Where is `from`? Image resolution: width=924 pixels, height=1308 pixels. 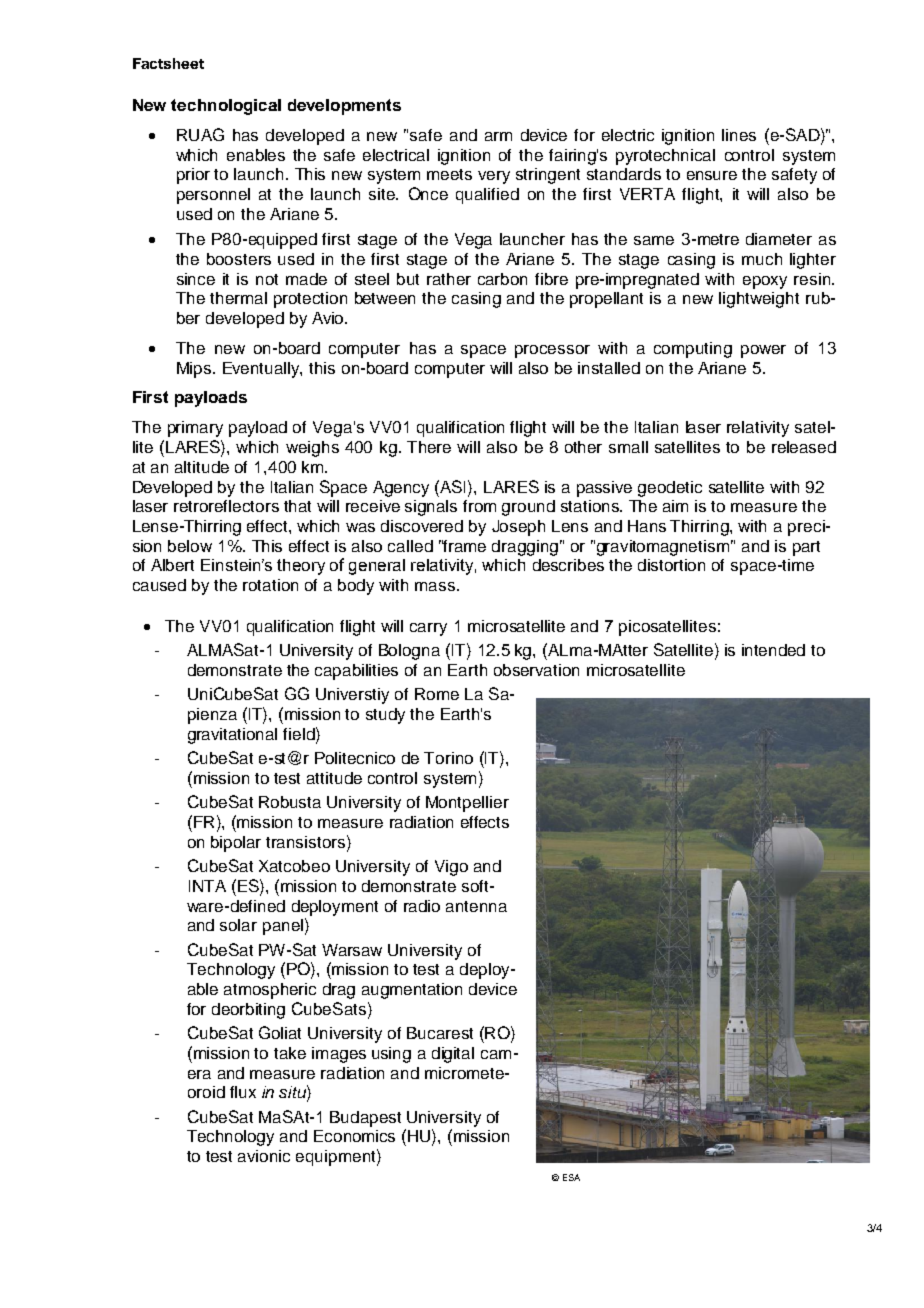
from is located at coordinates (479, 506).
